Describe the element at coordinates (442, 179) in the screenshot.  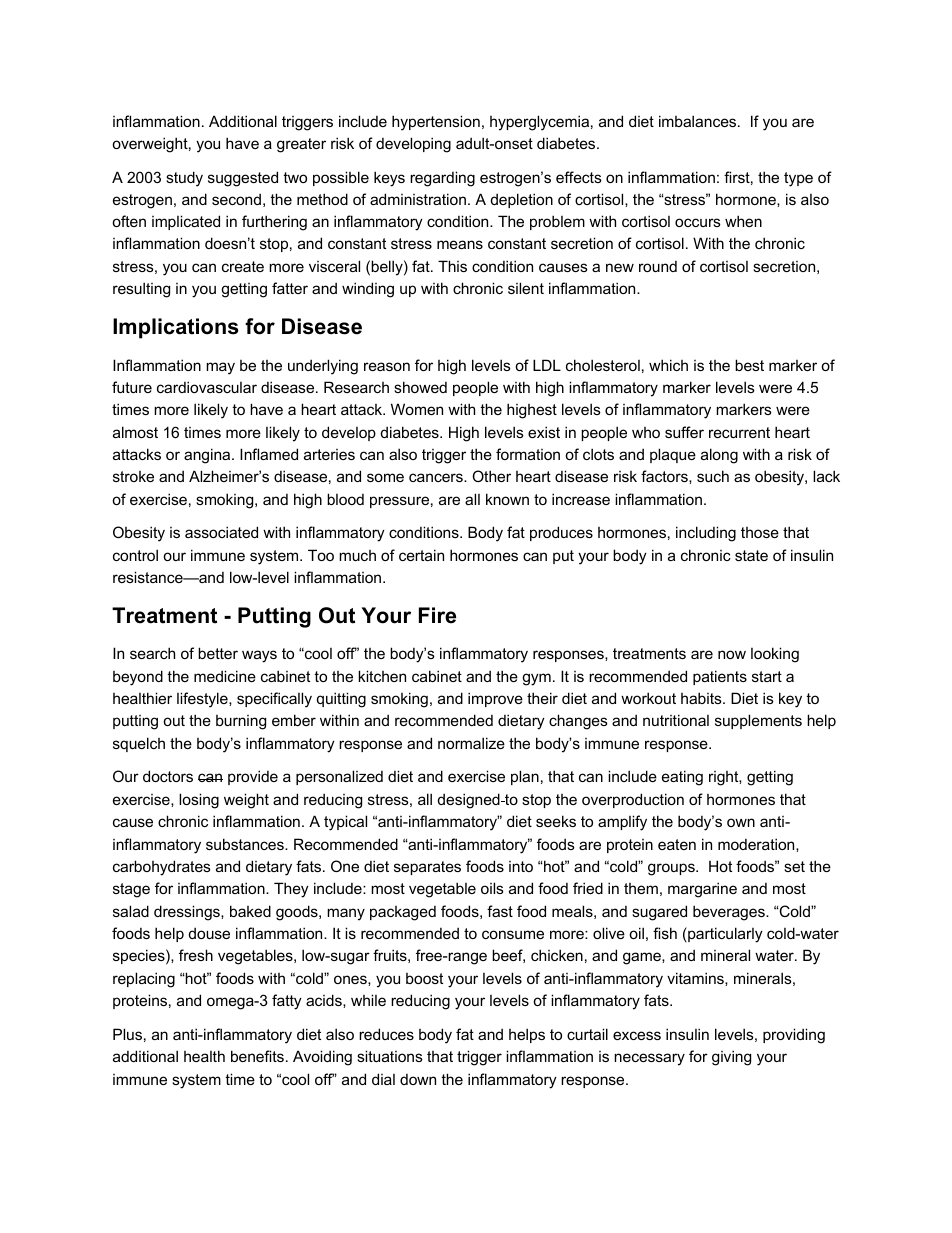
I see `regarding` at that location.
